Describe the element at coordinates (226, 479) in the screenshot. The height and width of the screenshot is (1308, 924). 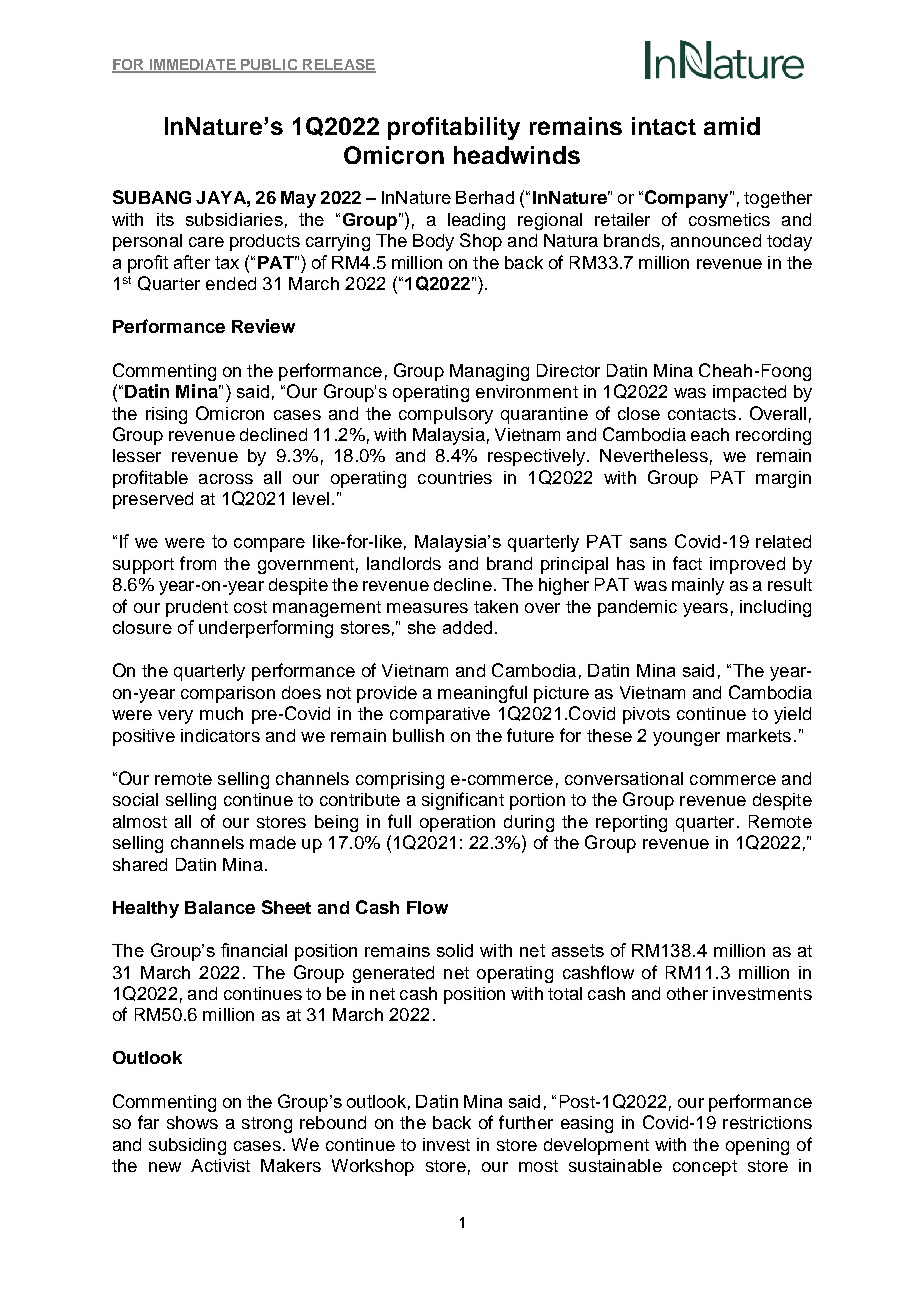
I see `across` at that location.
